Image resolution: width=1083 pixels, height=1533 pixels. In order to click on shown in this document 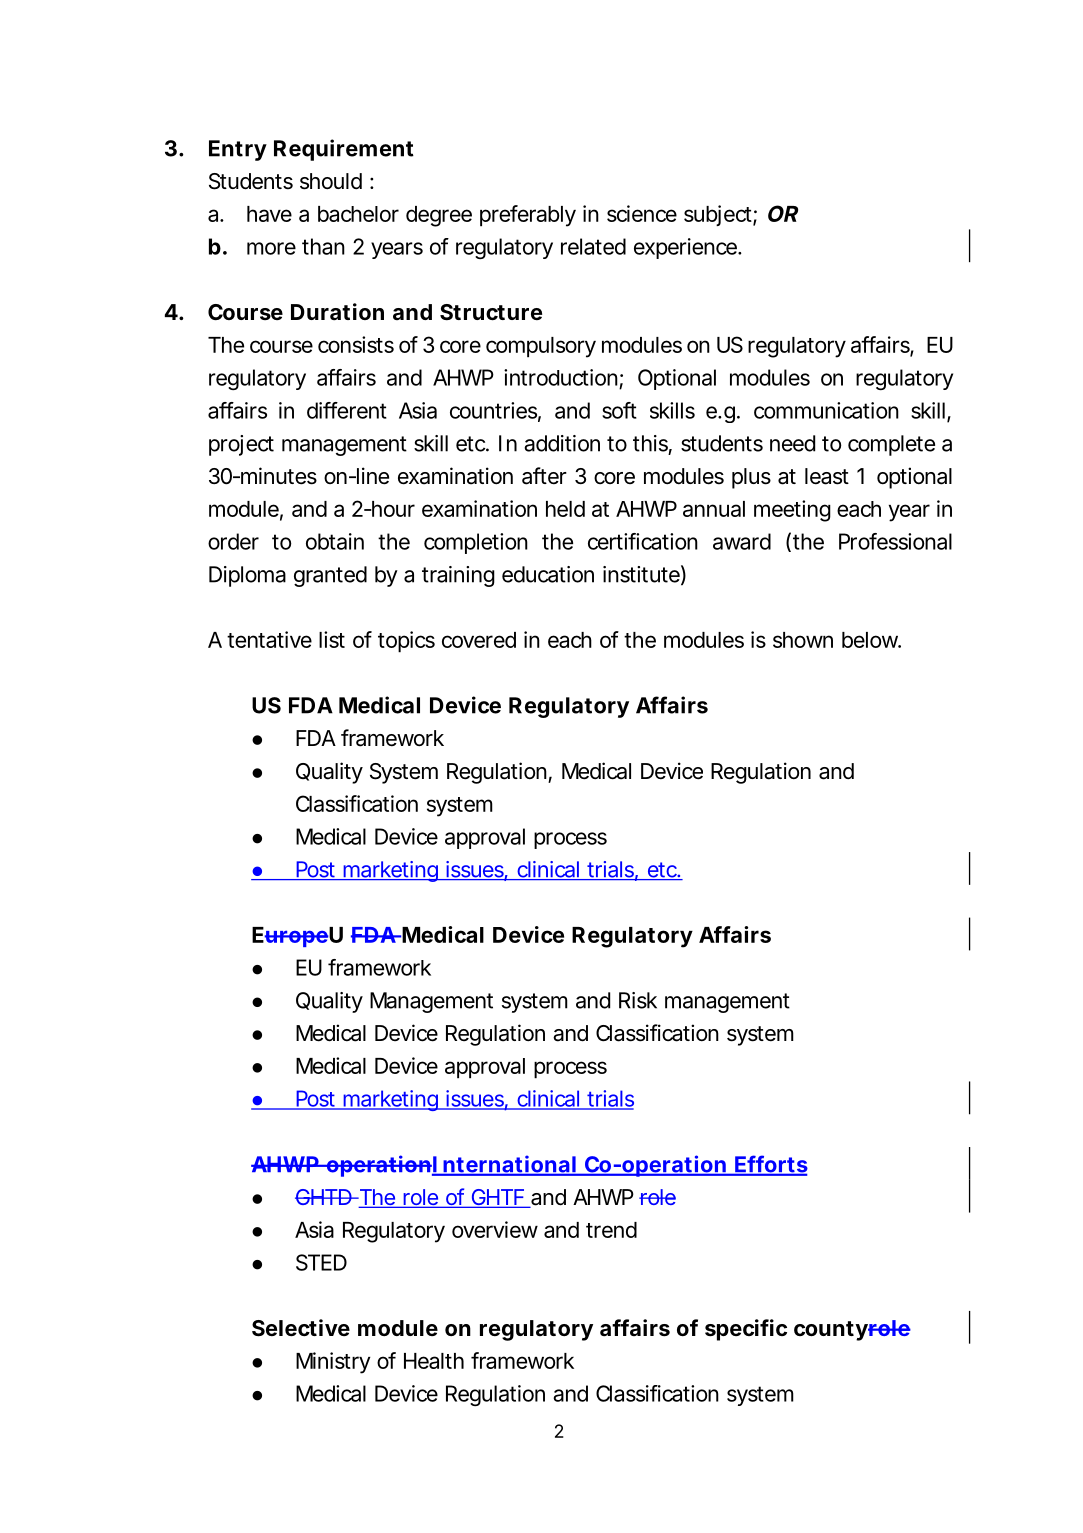, I will do `click(803, 640)`.
